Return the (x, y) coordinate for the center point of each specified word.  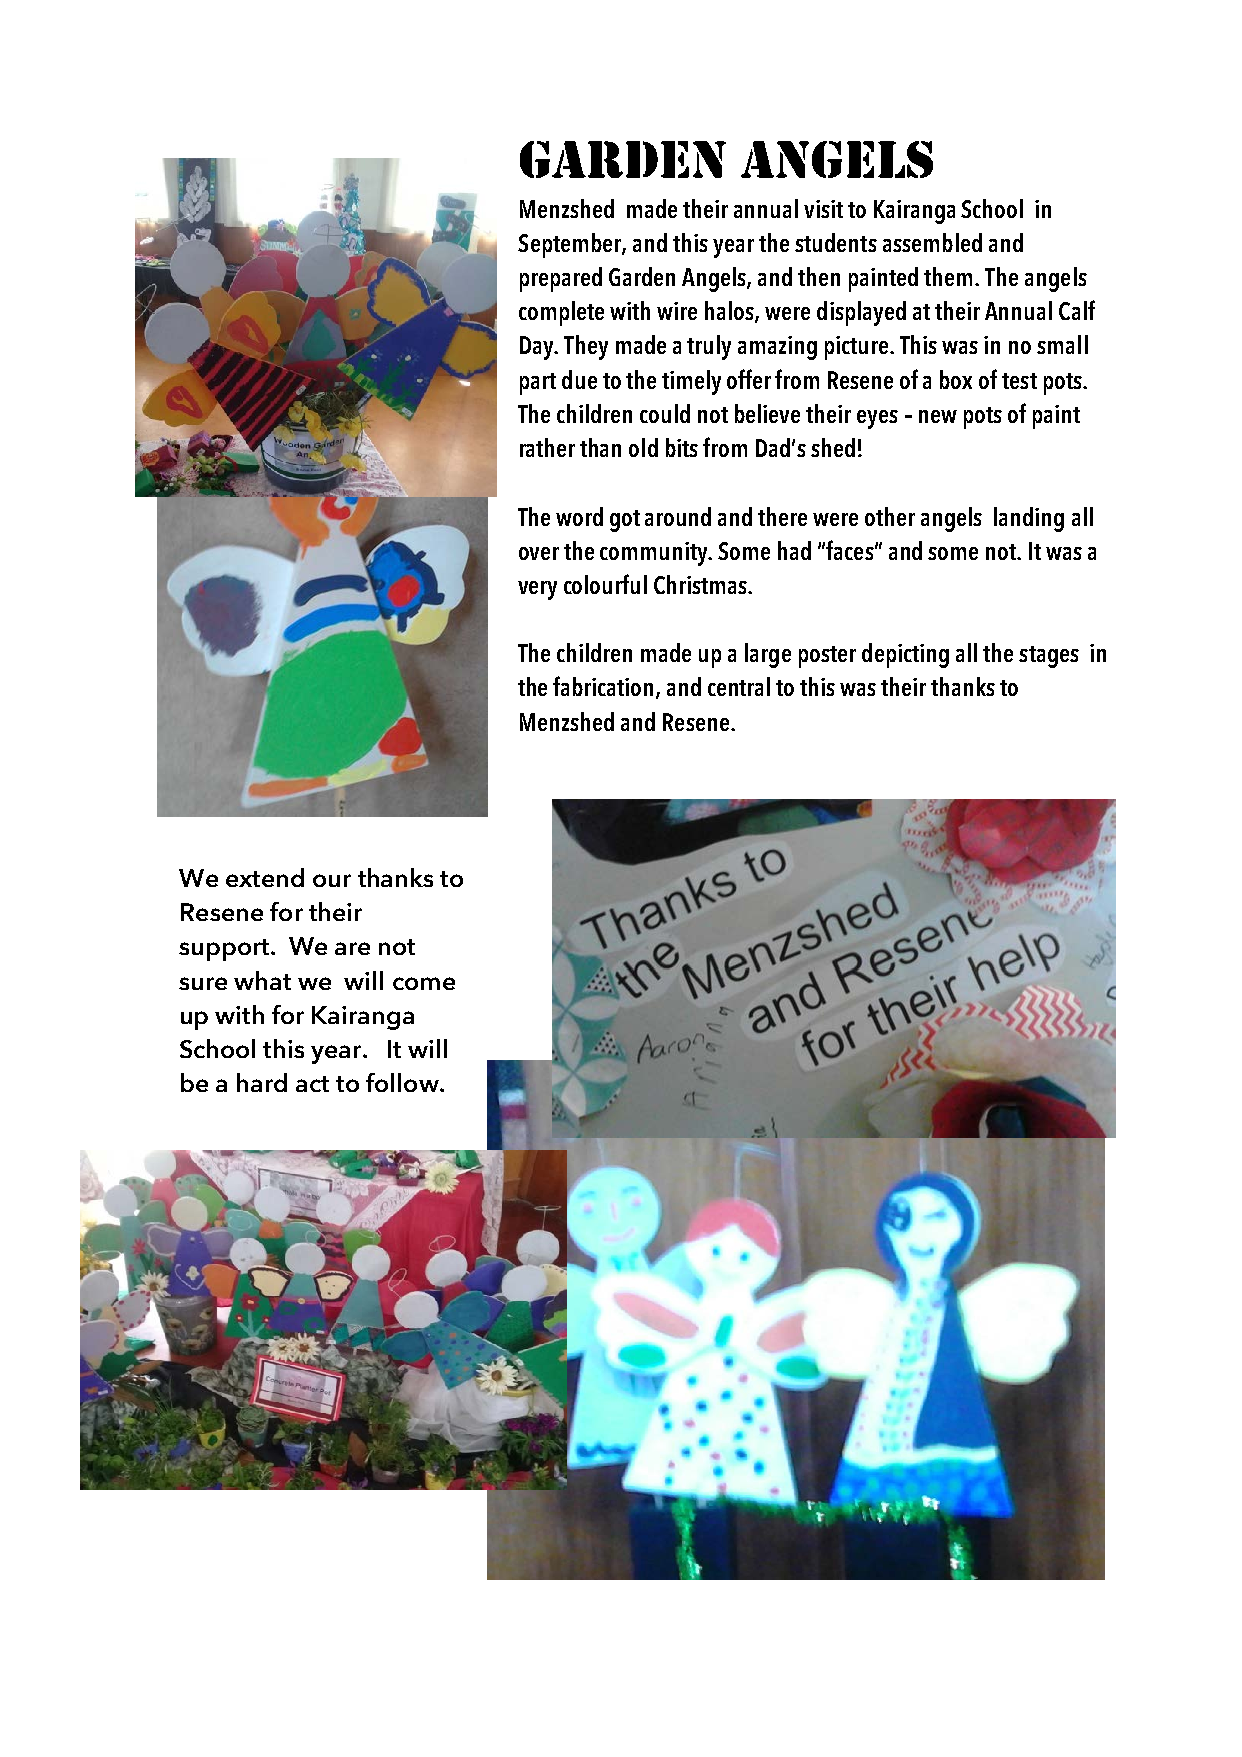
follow (403, 1082)
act (312, 1084)
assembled (932, 242)
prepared (561, 279)
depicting (905, 655)
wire (677, 311)
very (537, 590)
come (424, 983)
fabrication (605, 687)
